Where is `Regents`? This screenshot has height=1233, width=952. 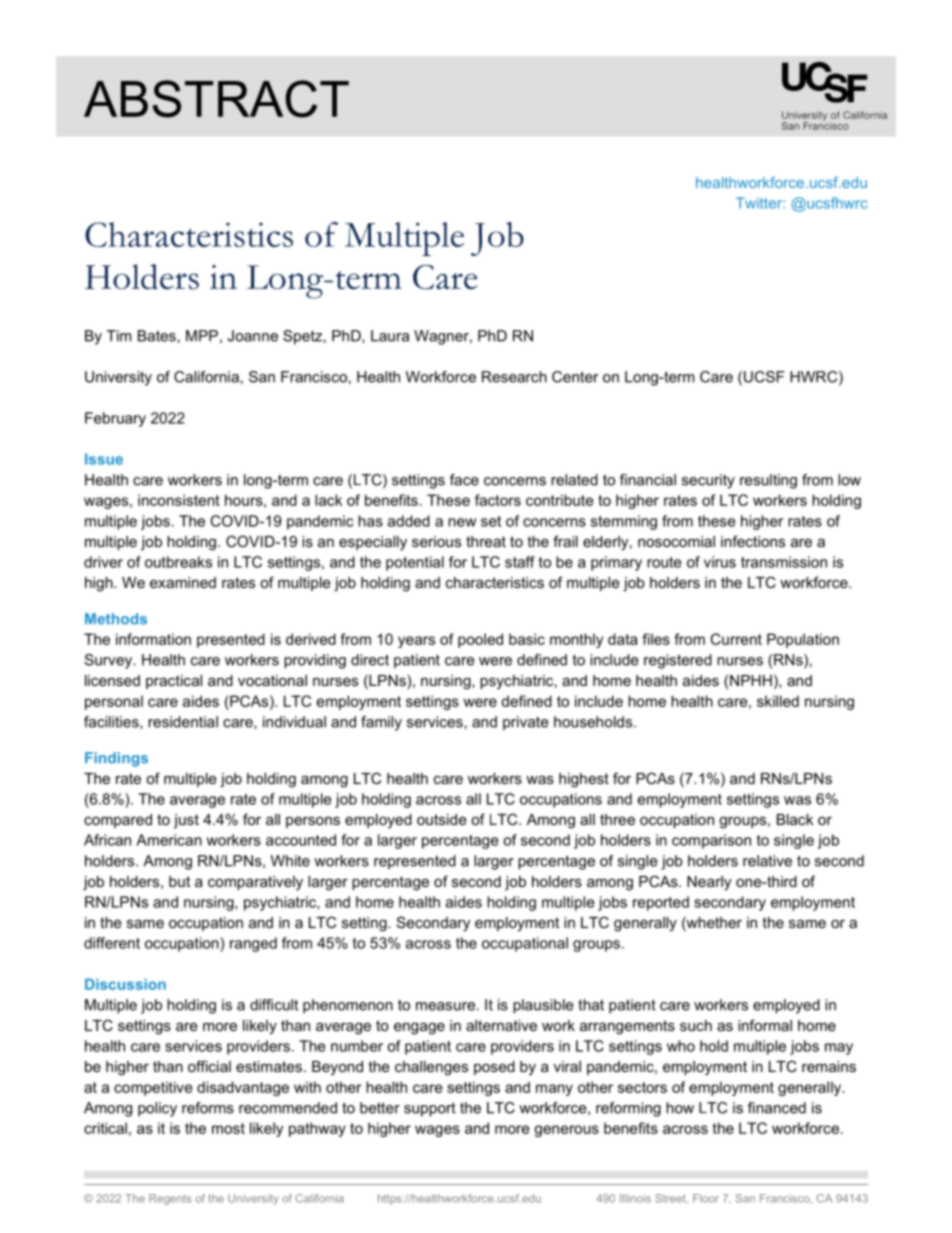
Regents is located at coordinates (170, 1199).
